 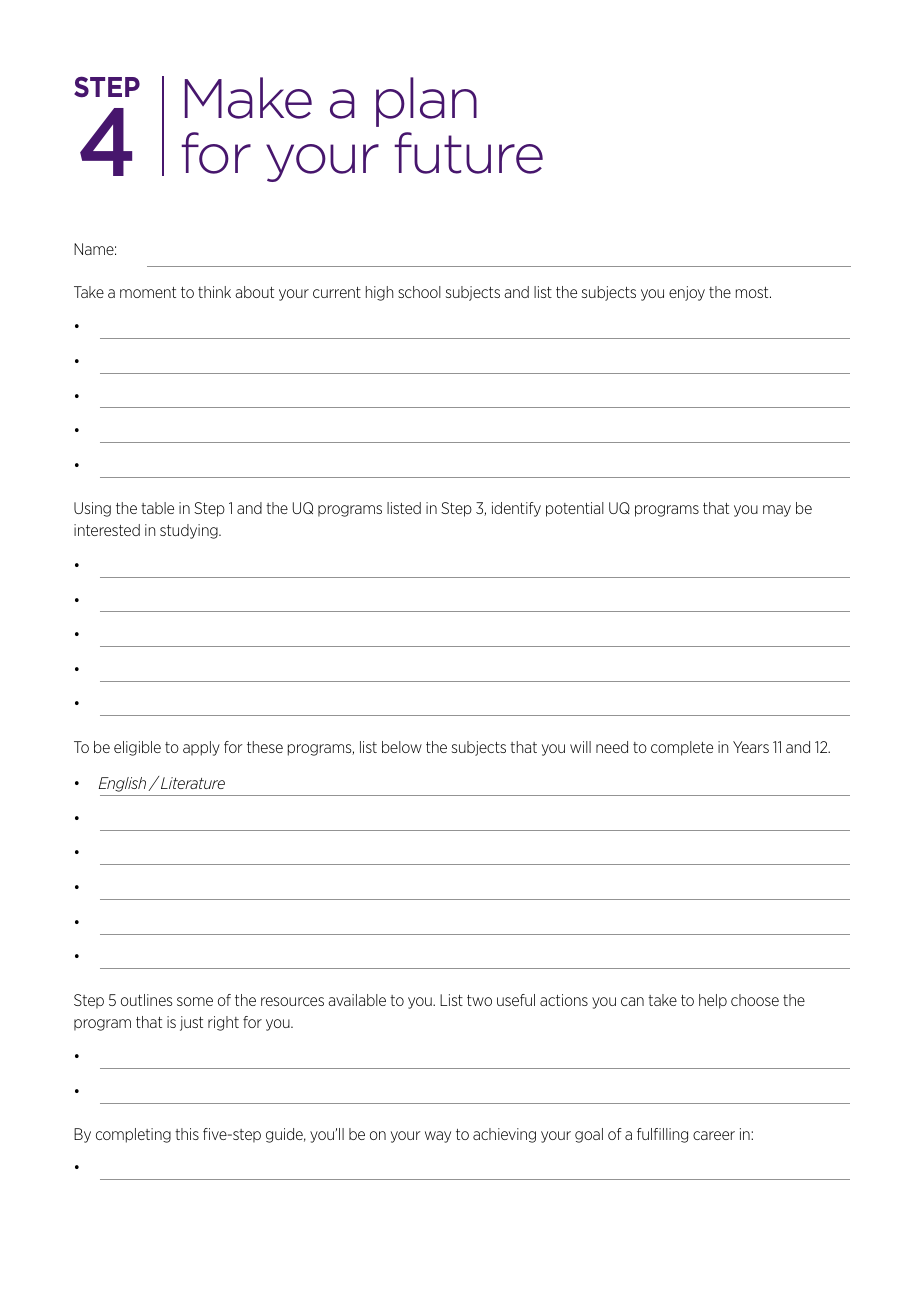 What do you see at coordinates (187, 1134) in the screenshot?
I see `this` at bounding box center [187, 1134].
